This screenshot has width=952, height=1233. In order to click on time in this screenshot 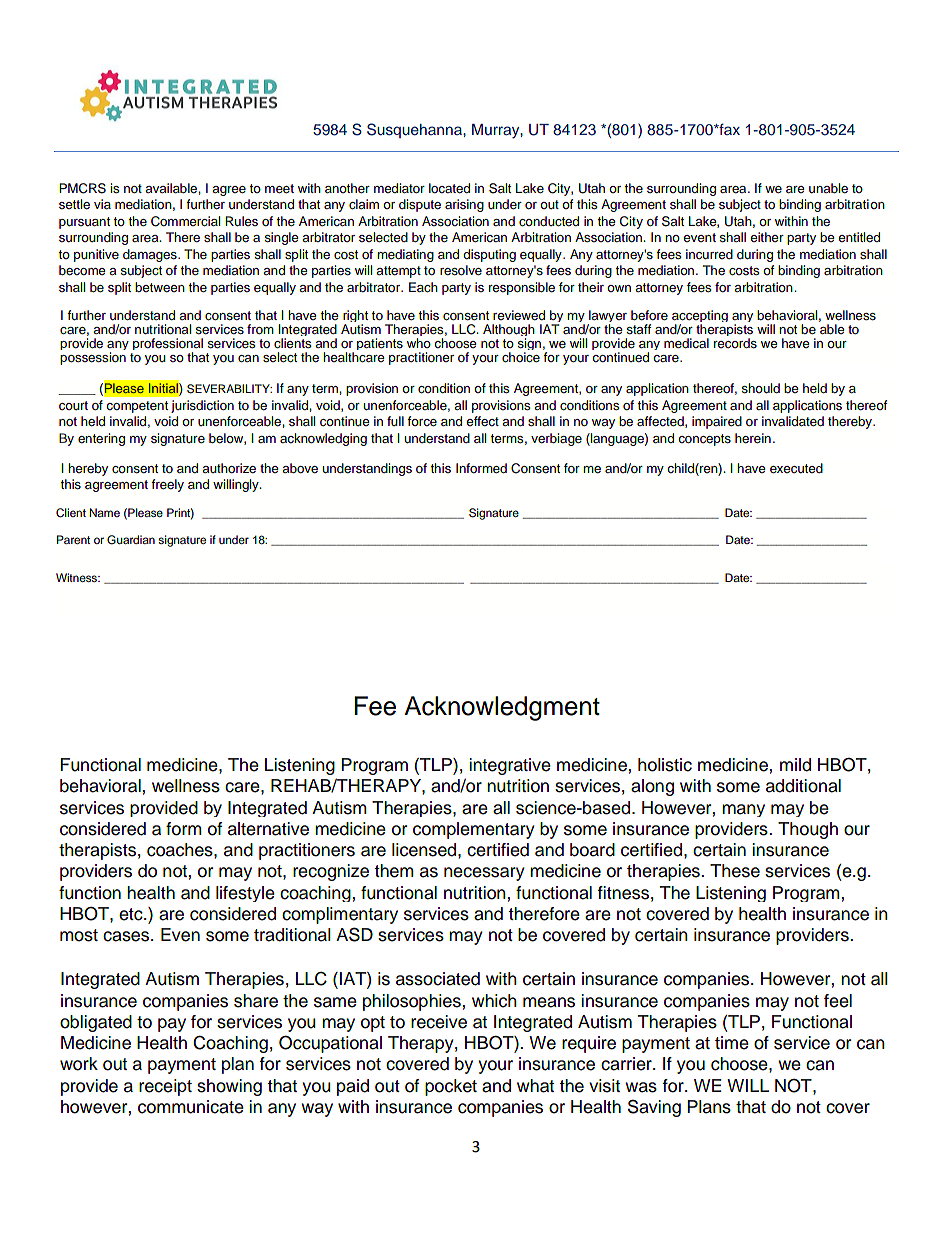, I will do `click(732, 1043)`.
